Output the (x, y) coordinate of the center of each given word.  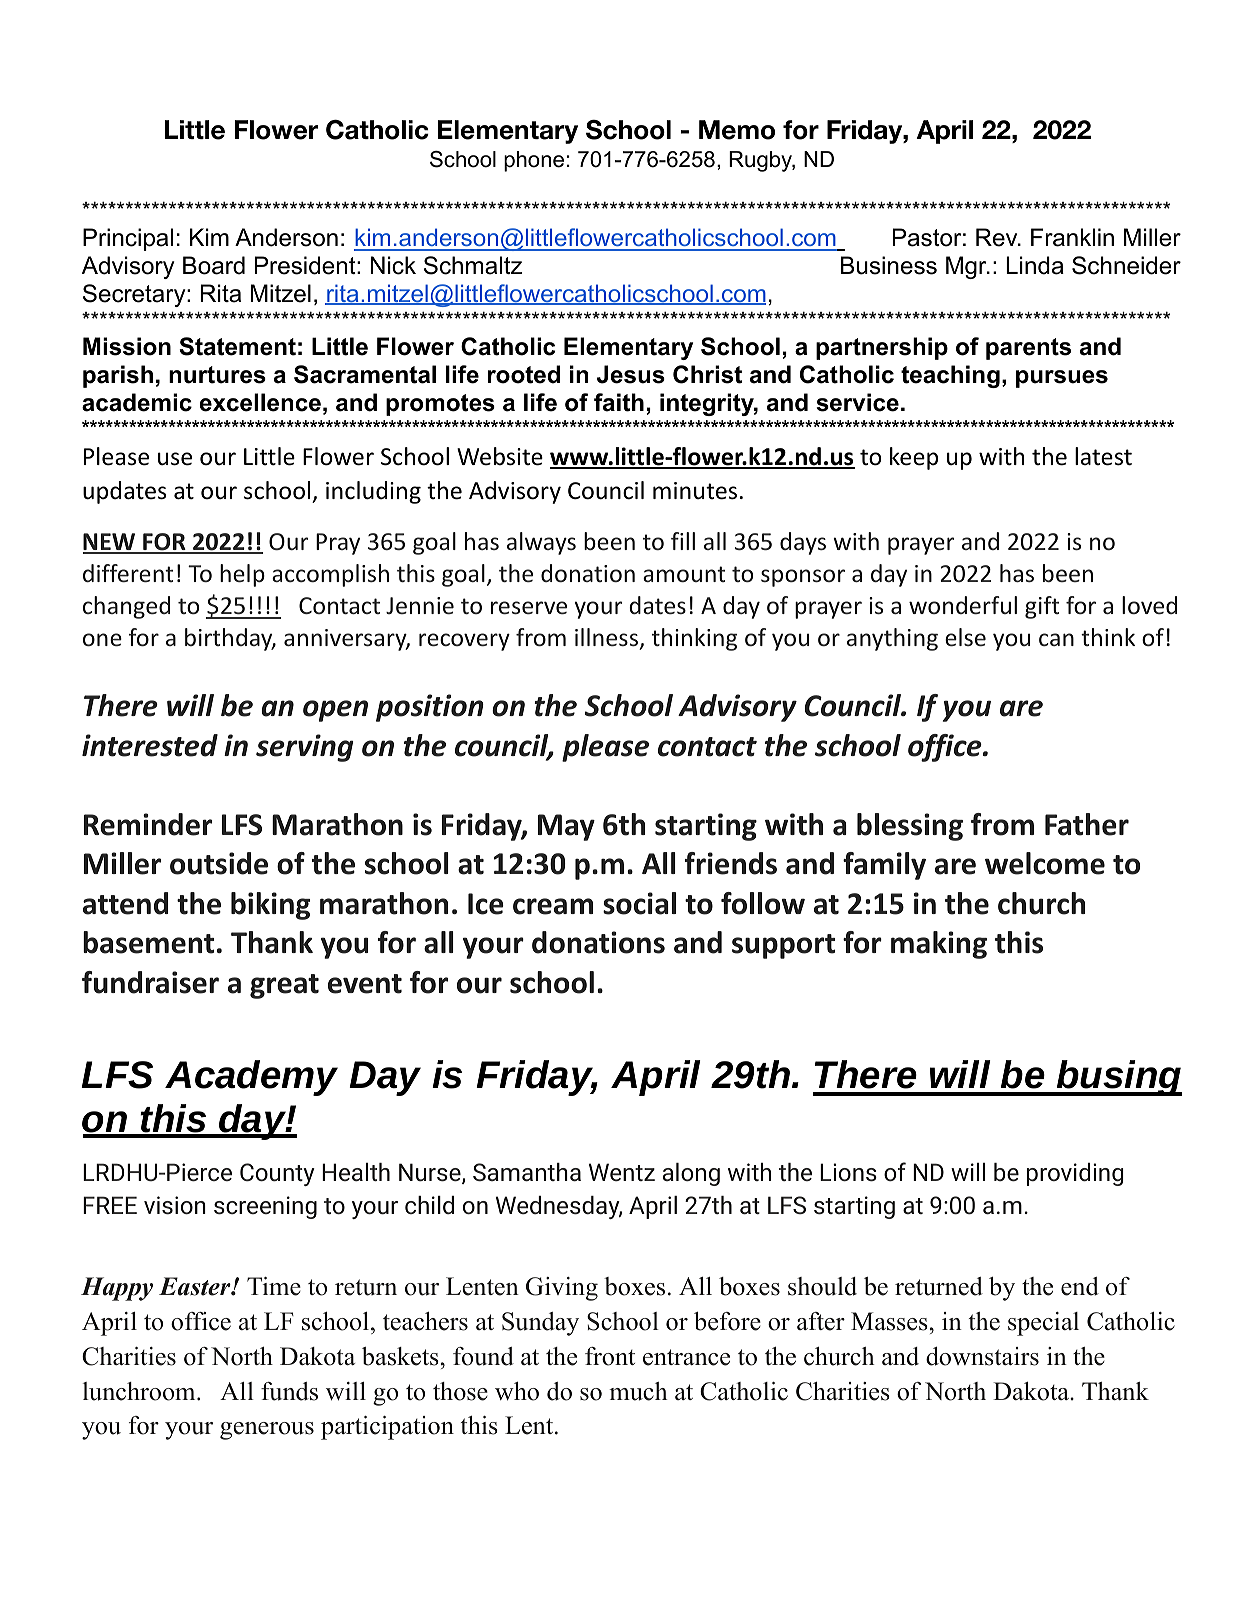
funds (289, 1391)
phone (534, 161)
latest (1103, 456)
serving (305, 748)
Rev (998, 237)
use (175, 459)
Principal (128, 239)
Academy (251, 1078)
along (691, 1174)
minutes (695, 491)
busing (1118, 1078)
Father (1087, 824)
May (566, 827)
